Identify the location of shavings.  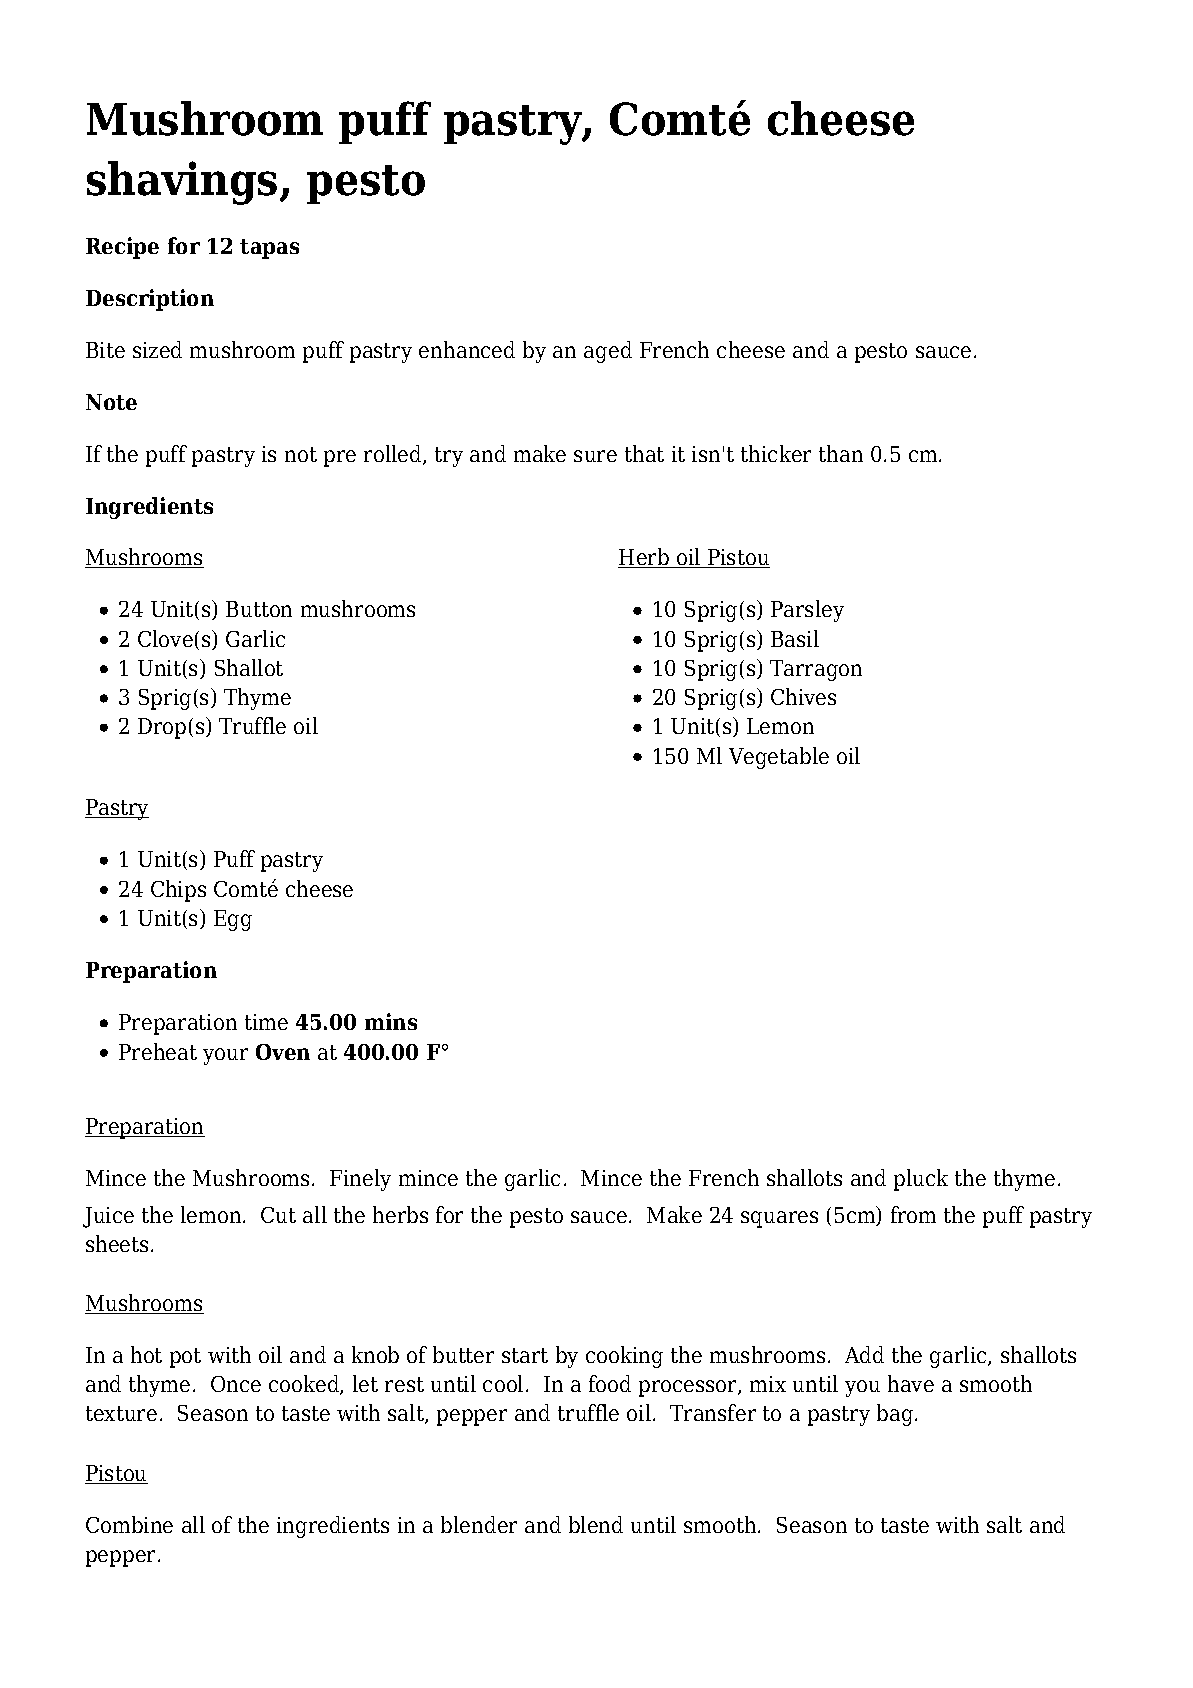
(182, 183).
